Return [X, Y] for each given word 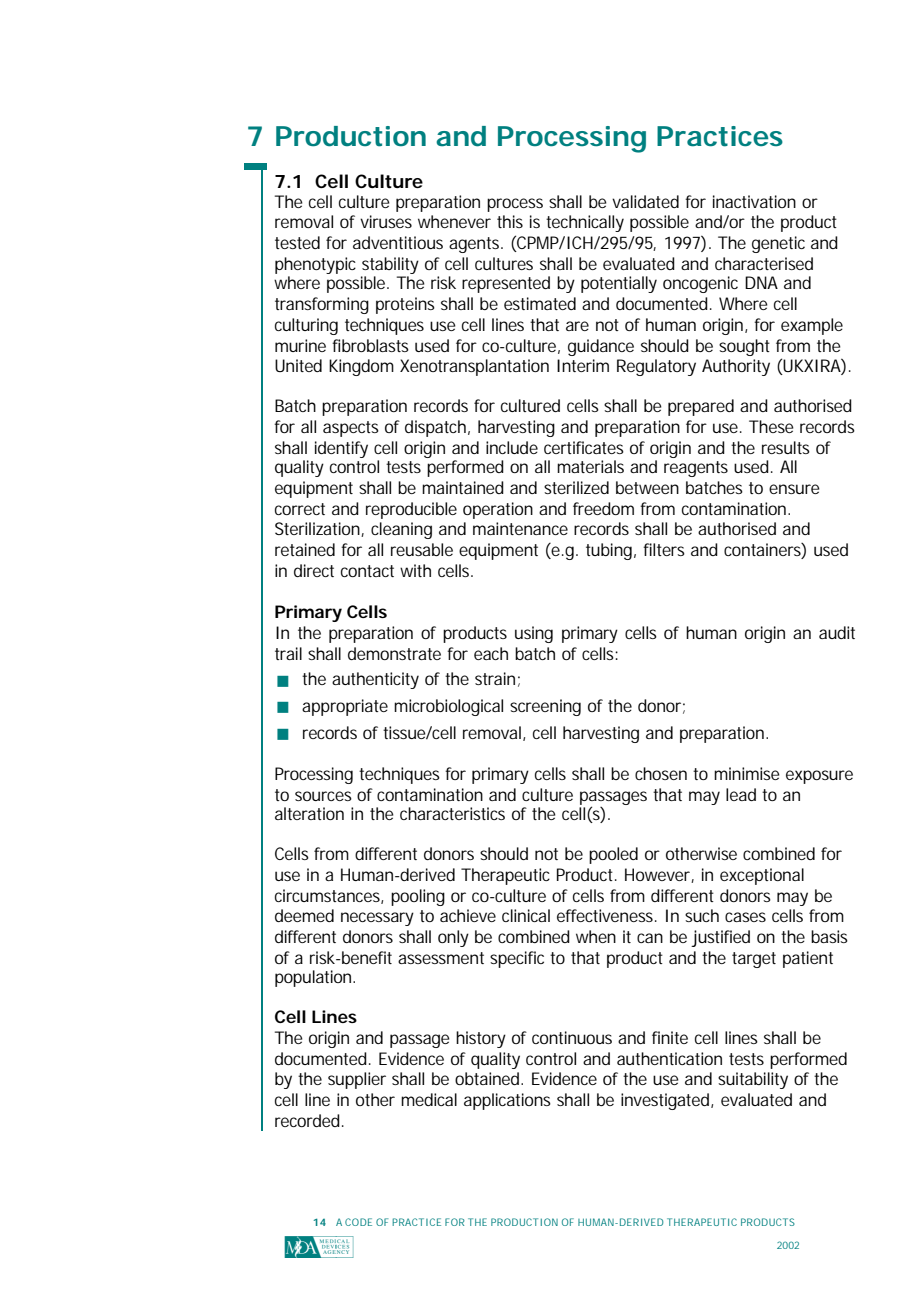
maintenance [520, 528]
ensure [794, 489]
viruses [386, 221]
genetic [778, 244]
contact [367, 571]
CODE [358, 1222]
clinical [526, 915]
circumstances [329, 896]
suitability [753, 1080]
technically [585, 223]
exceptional [762, 876]
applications [507, 1101]
